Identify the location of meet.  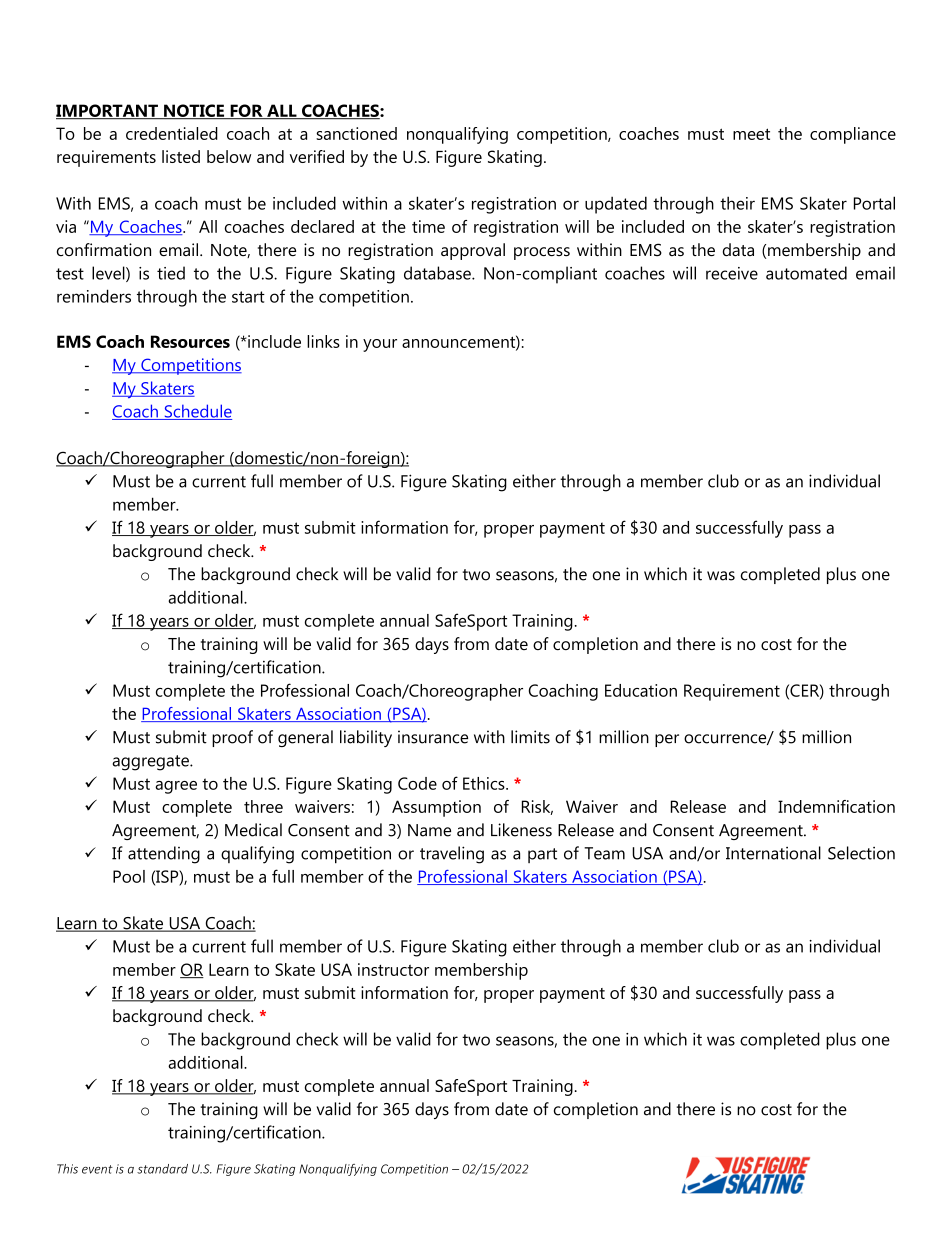
(751, 134).
